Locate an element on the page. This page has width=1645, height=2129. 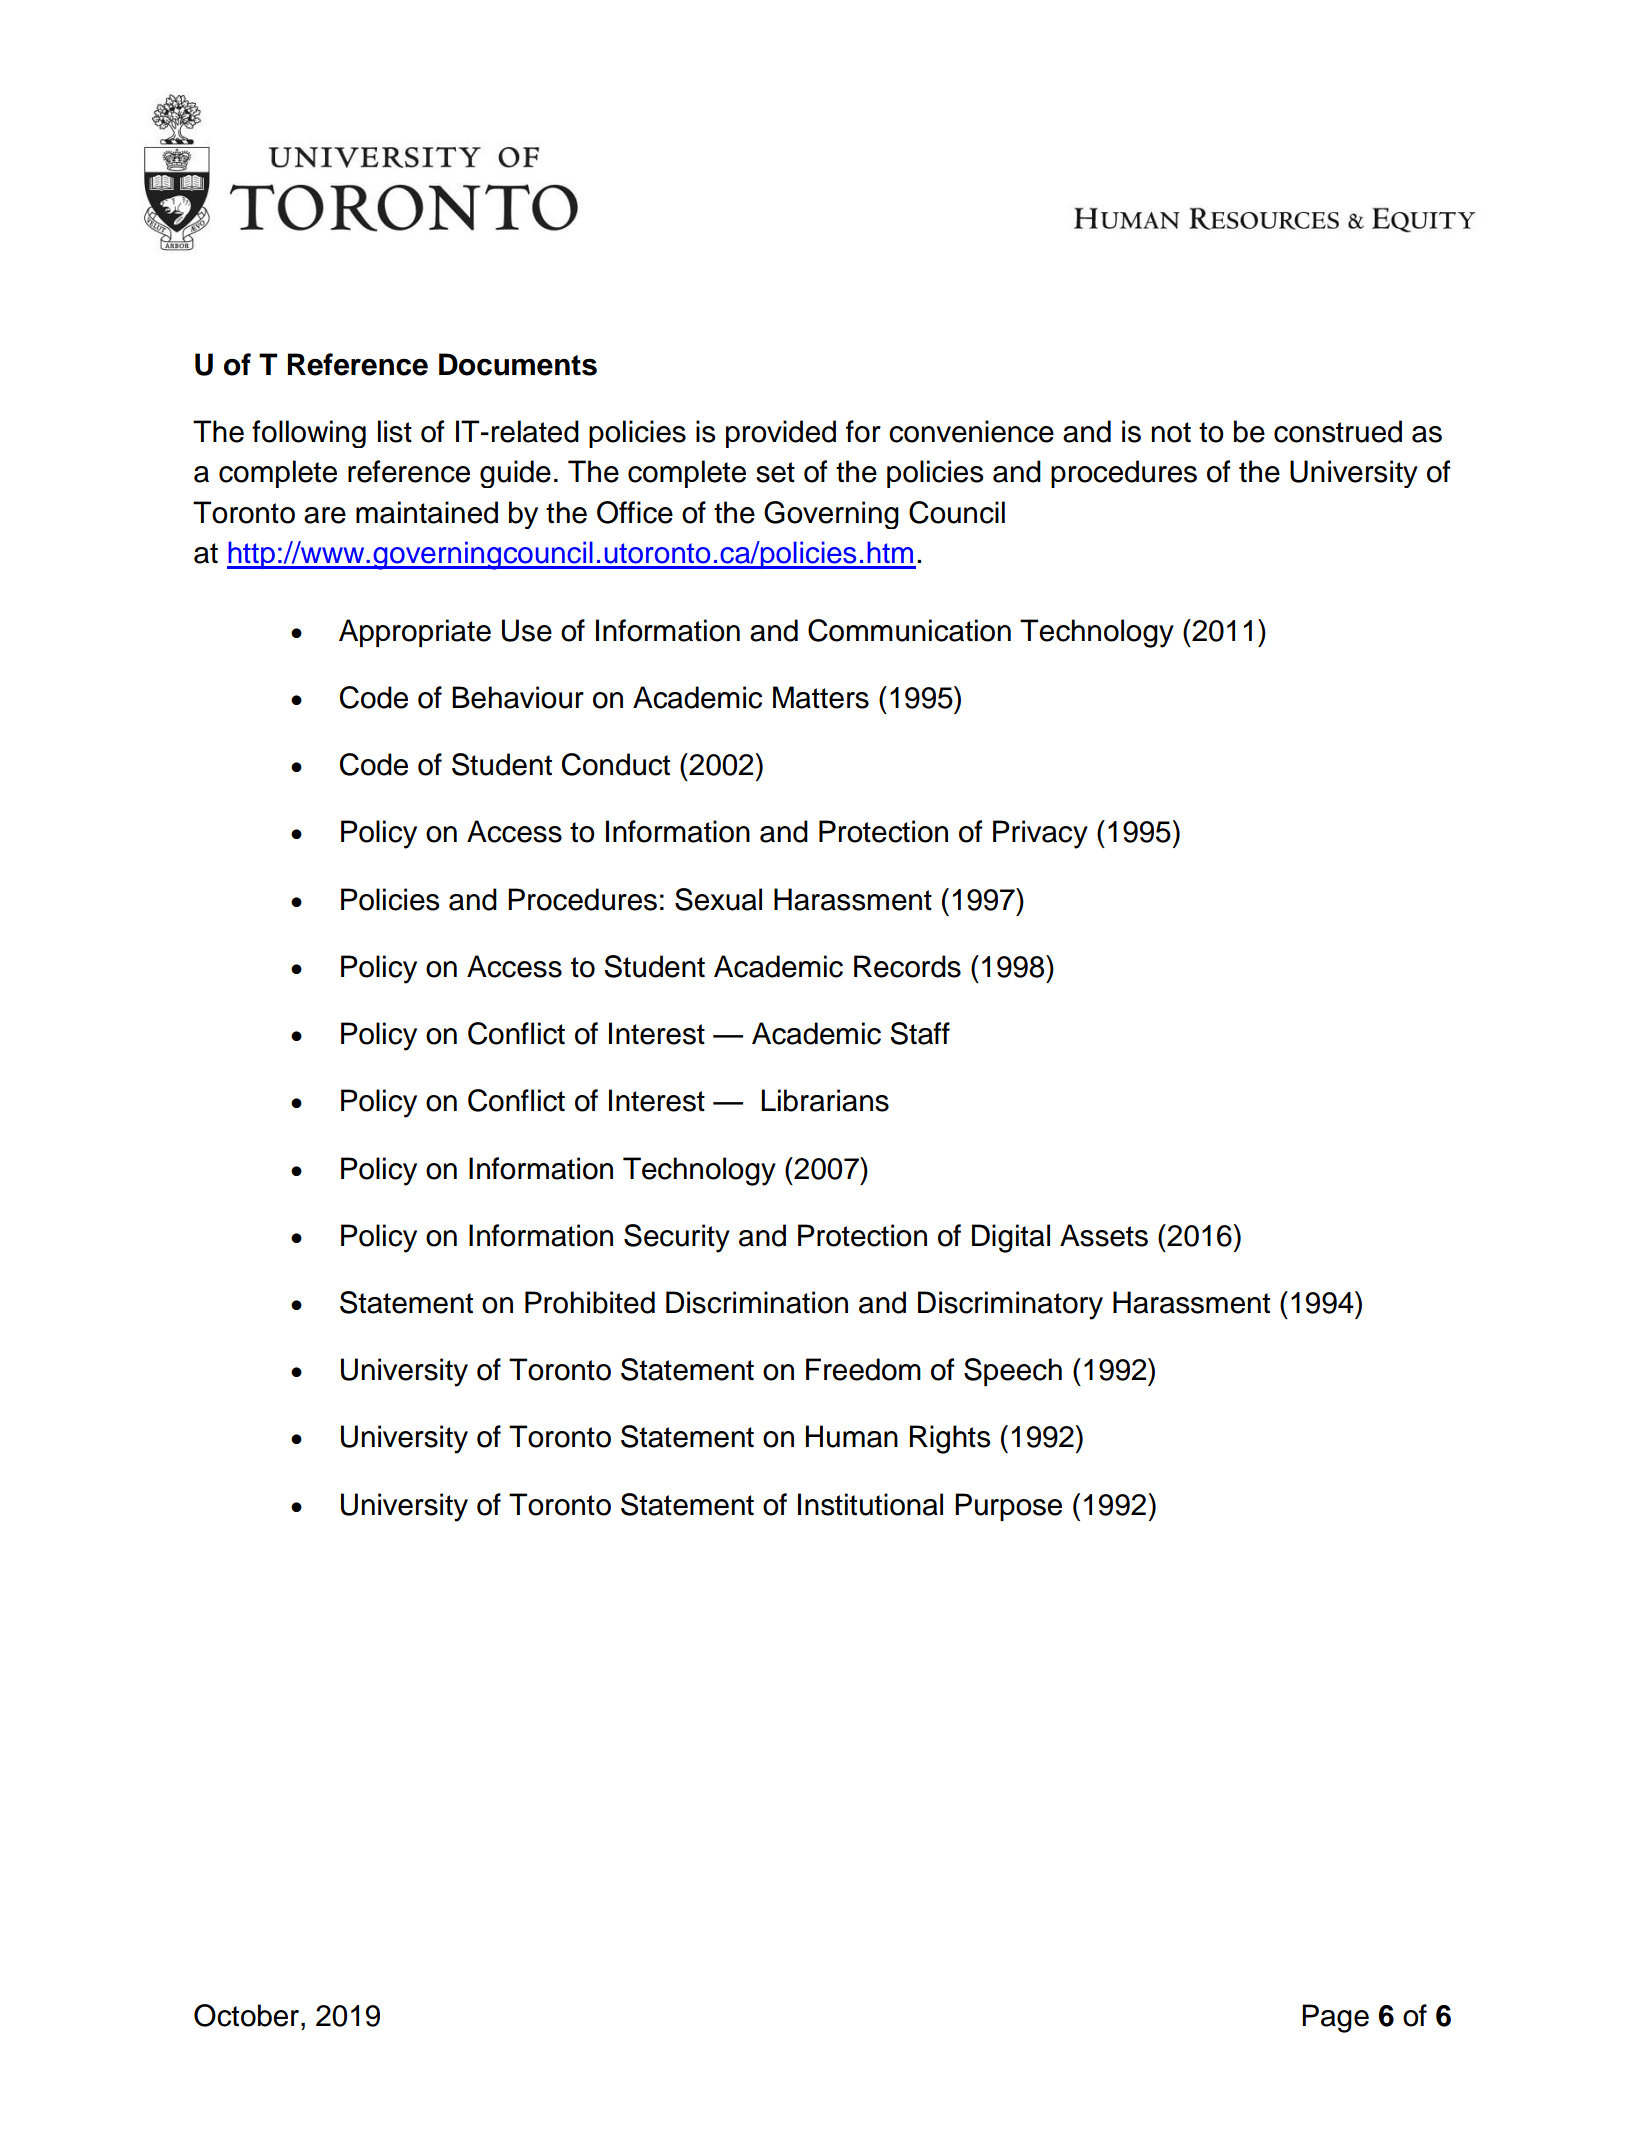
list is located at coordinates (395, 431).
